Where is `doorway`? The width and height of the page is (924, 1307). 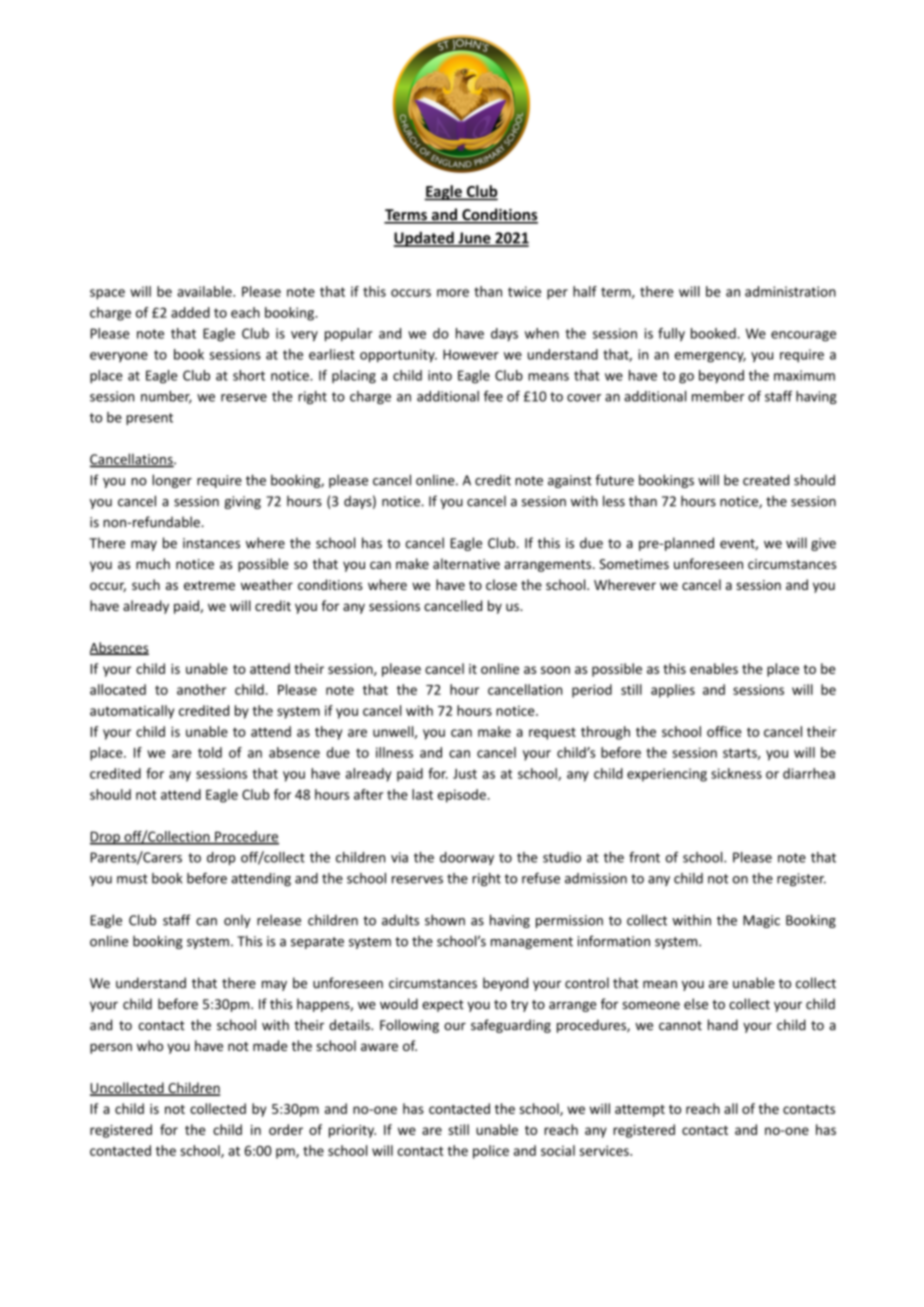
doorway is located at coordinates (467, 858).
